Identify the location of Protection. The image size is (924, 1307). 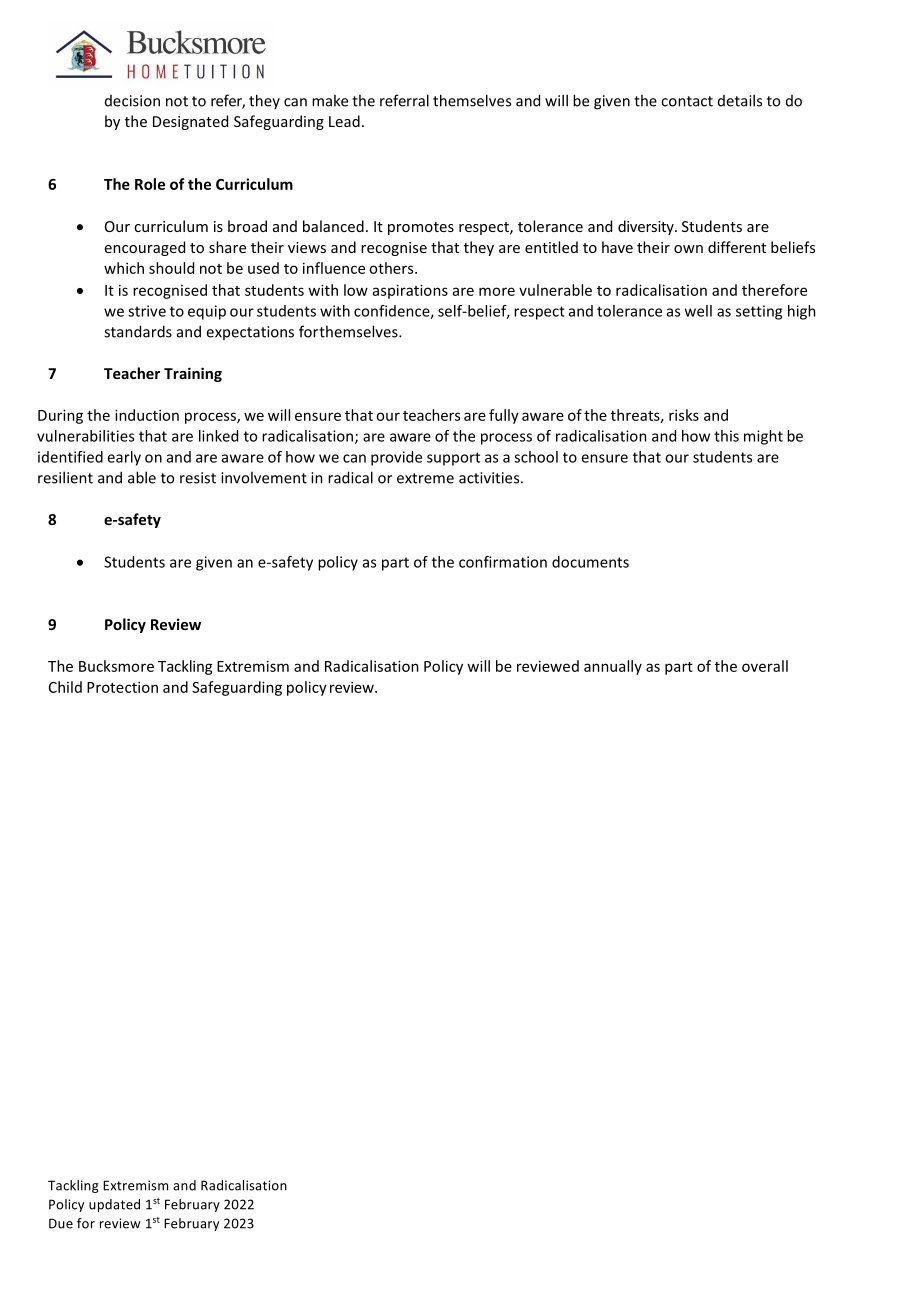
(122, 687).
